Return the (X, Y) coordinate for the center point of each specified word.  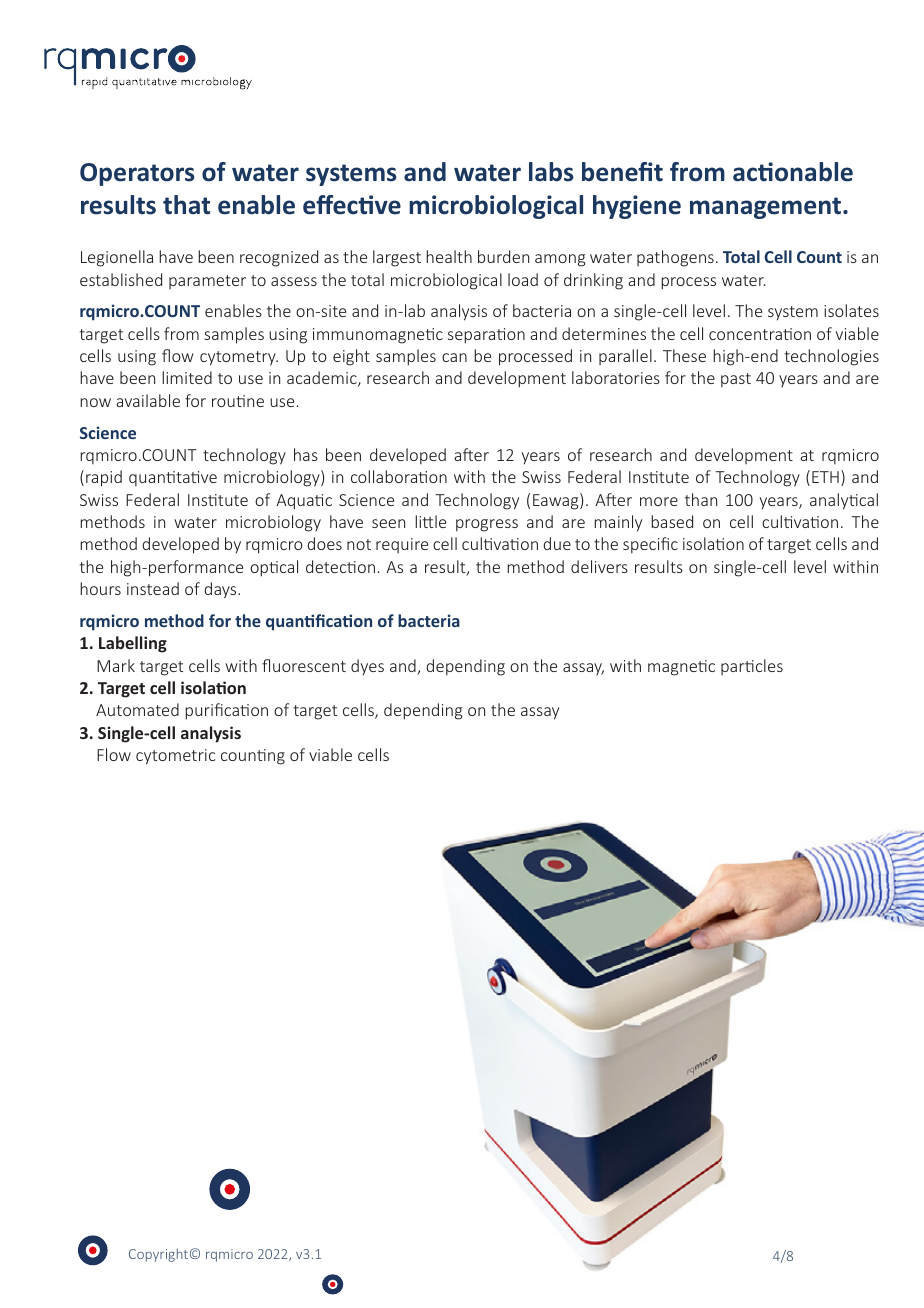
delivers (599, 566)
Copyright (158, 1255)
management (767, 208)
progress (487, 525)
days (221, 590)
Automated (137, 709)
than (701, 499)
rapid (104, 478)
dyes (367, 667)
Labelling (133, 644)
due (557, 543)
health (449, 256)
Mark (116, 665)
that (186, 205)
